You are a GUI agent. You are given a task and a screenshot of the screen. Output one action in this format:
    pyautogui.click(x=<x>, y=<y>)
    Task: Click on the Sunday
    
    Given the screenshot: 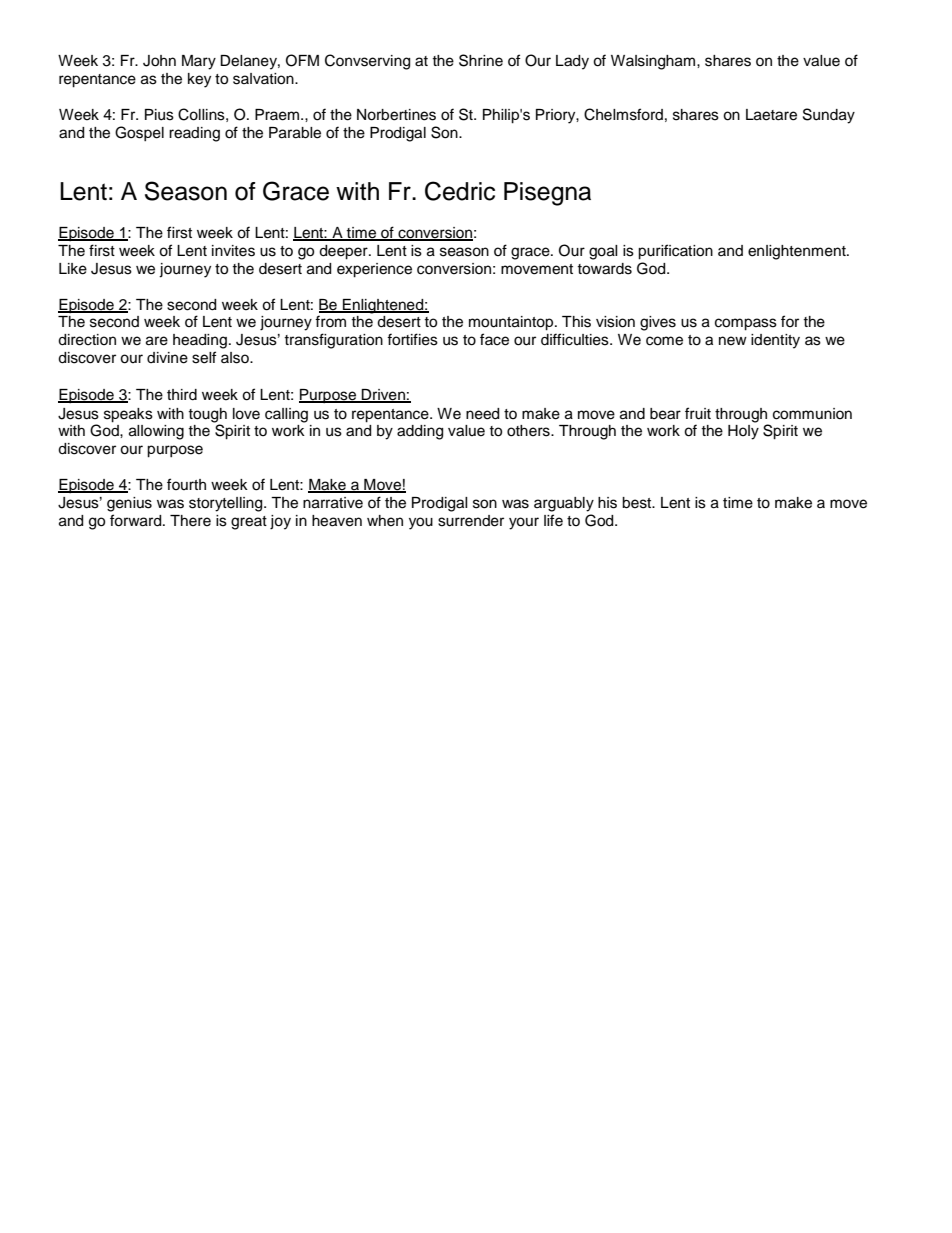 What is the action you would take?
    pyautogui.click(x=829, y=116)
